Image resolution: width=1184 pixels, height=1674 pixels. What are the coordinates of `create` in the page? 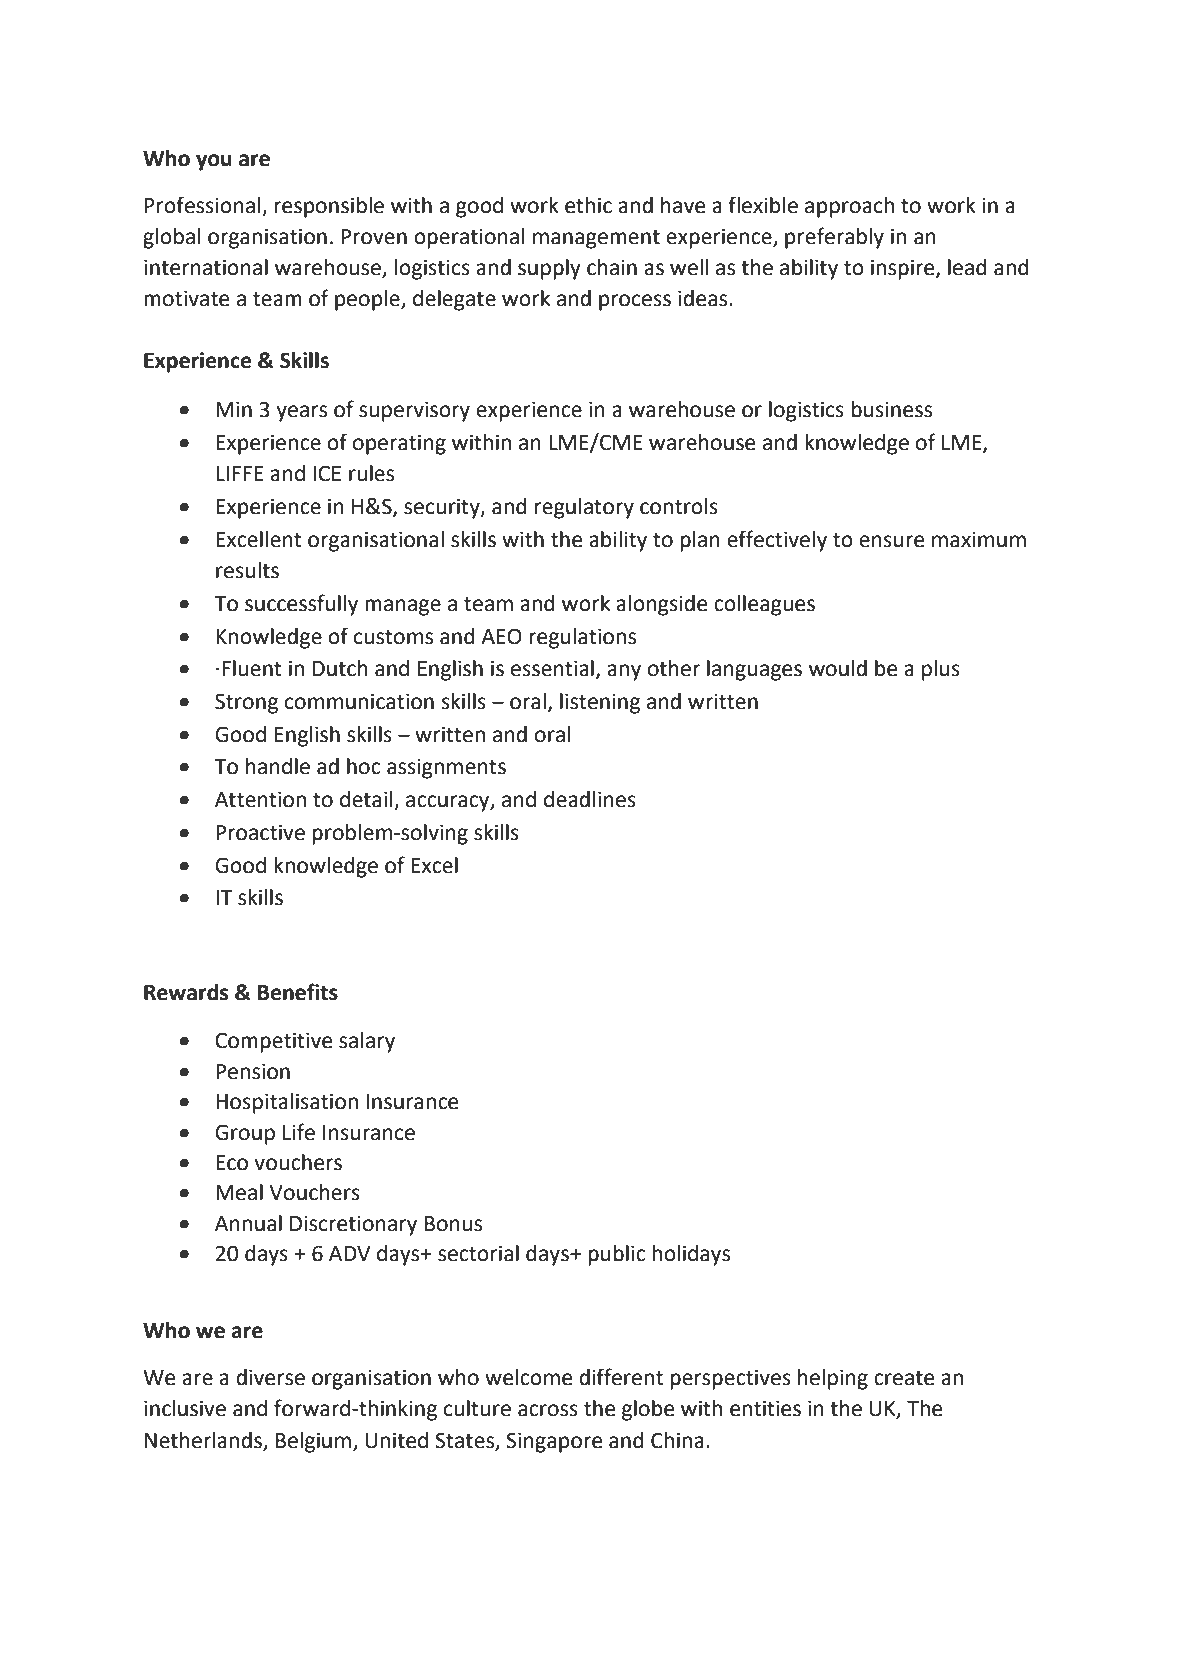 It's located at (904, 1378).
